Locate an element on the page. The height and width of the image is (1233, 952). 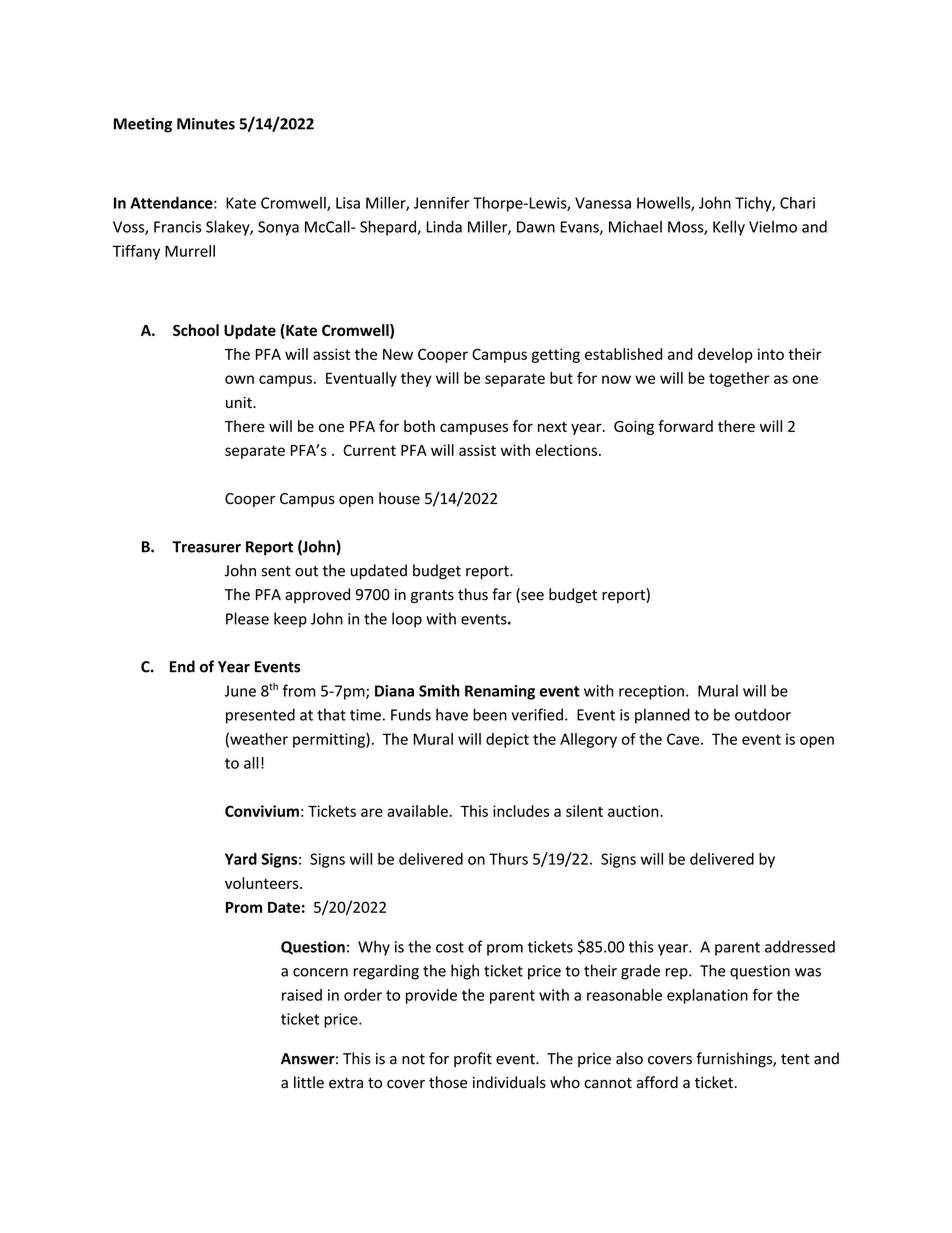
includes is located at coordinates (521, 811).
